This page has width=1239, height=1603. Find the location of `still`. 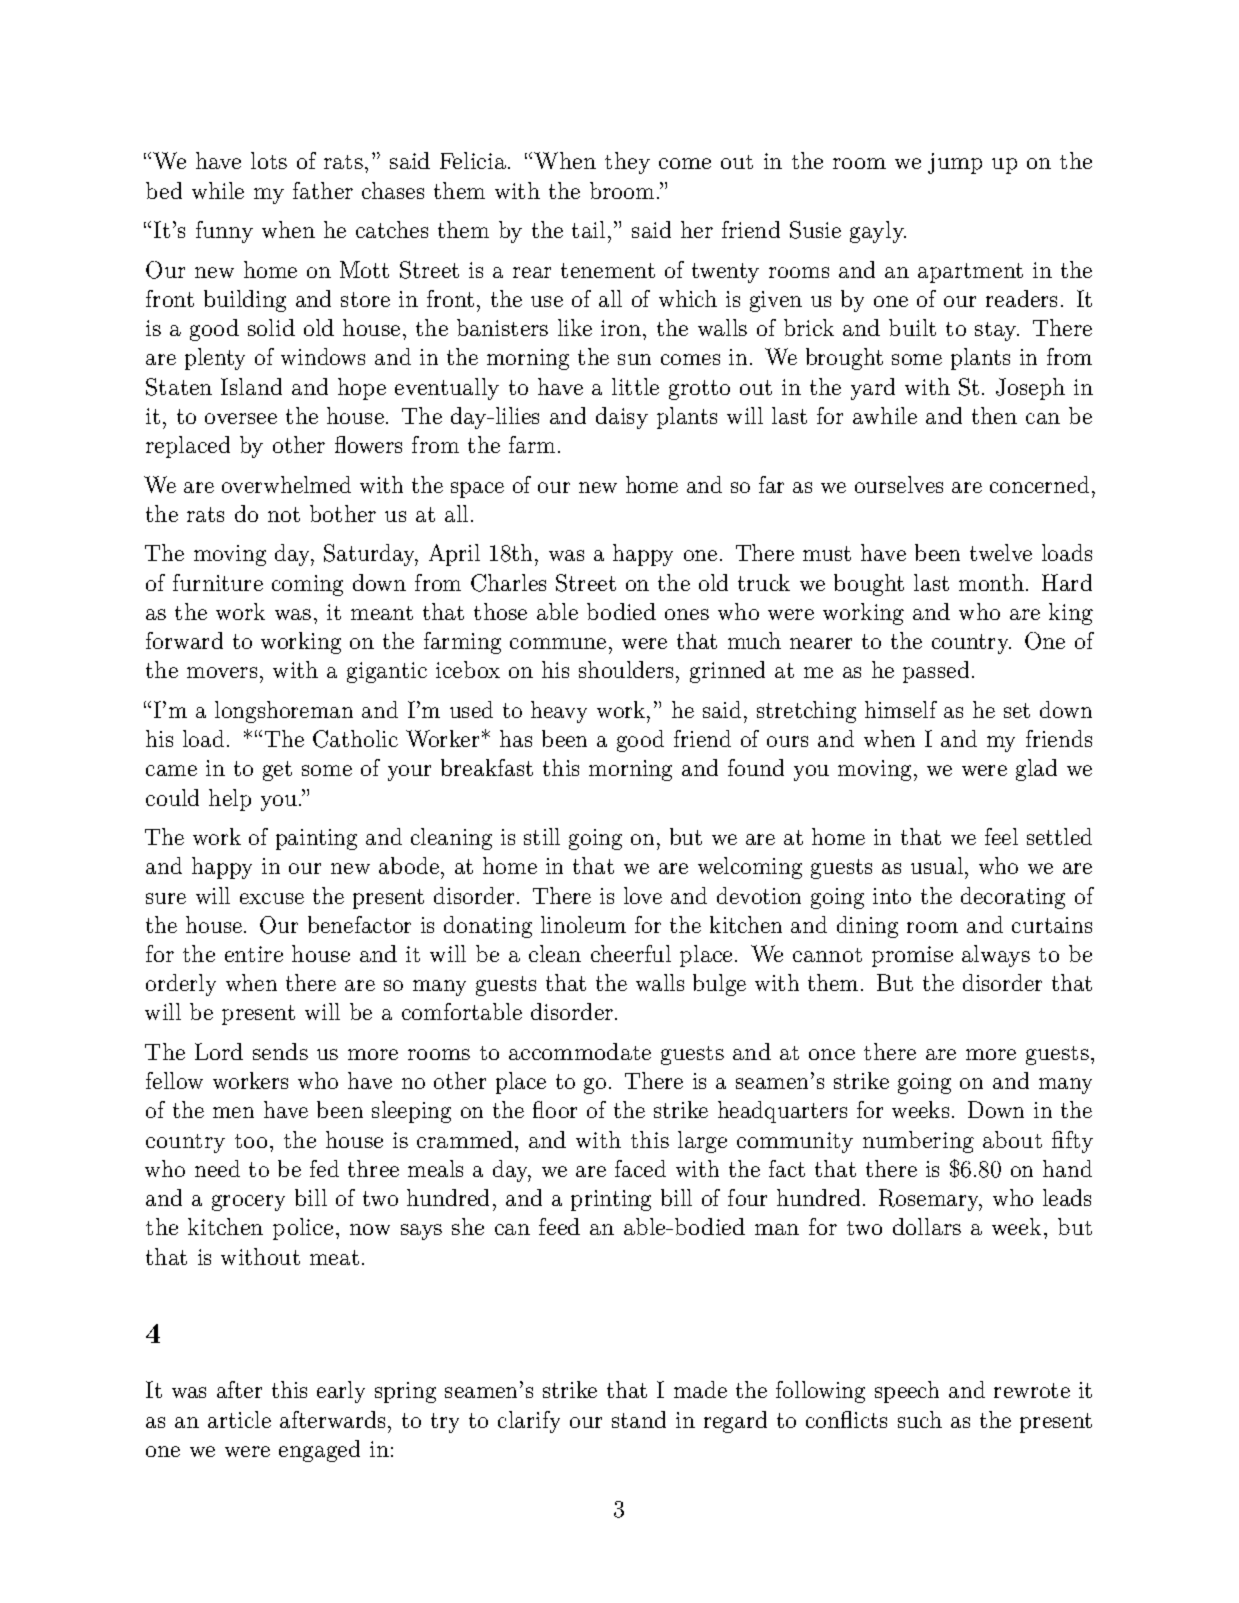

still is located at coordinates (542, 836).
